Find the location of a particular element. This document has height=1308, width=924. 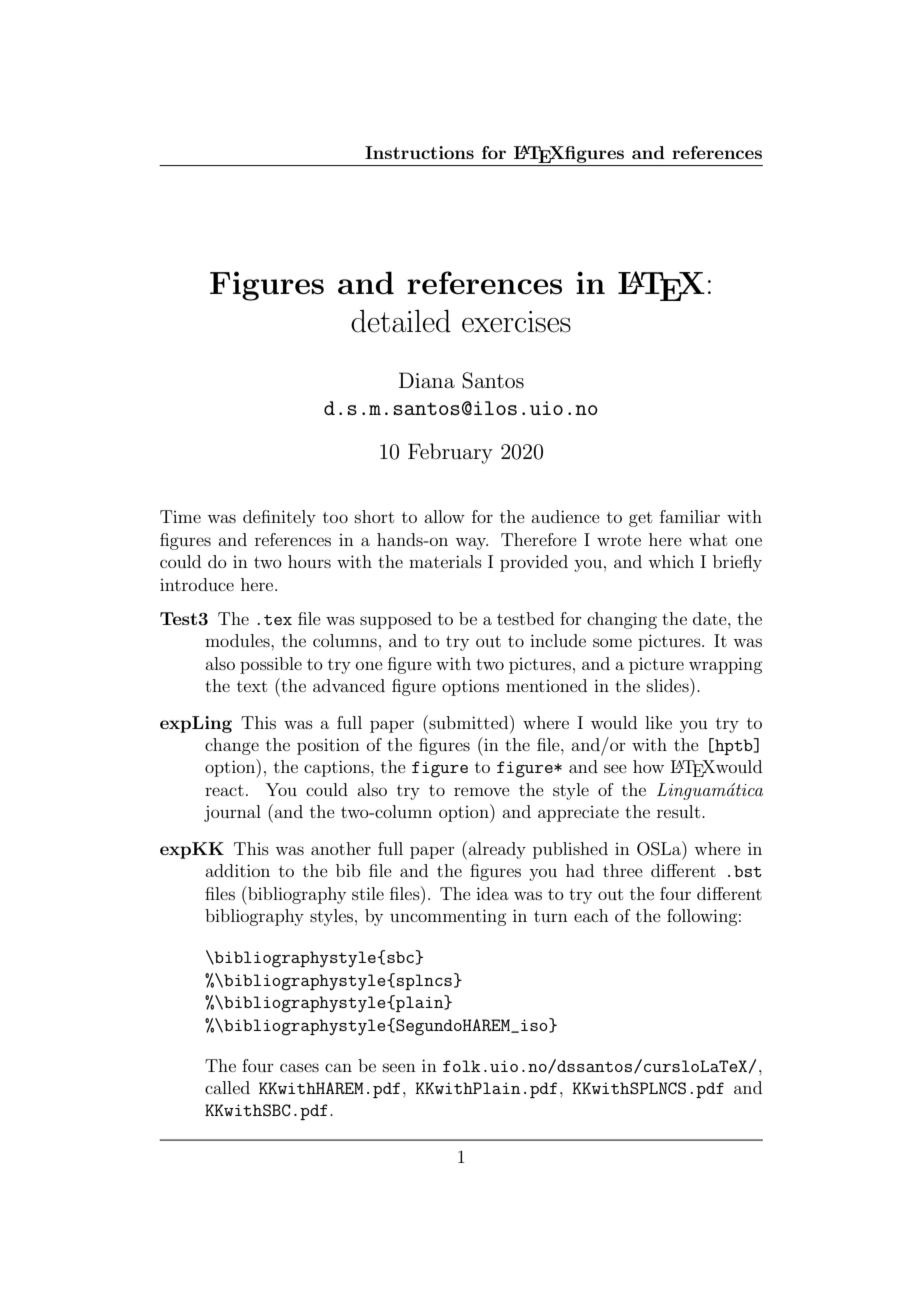

modules is located at coordinates (238, 640).
